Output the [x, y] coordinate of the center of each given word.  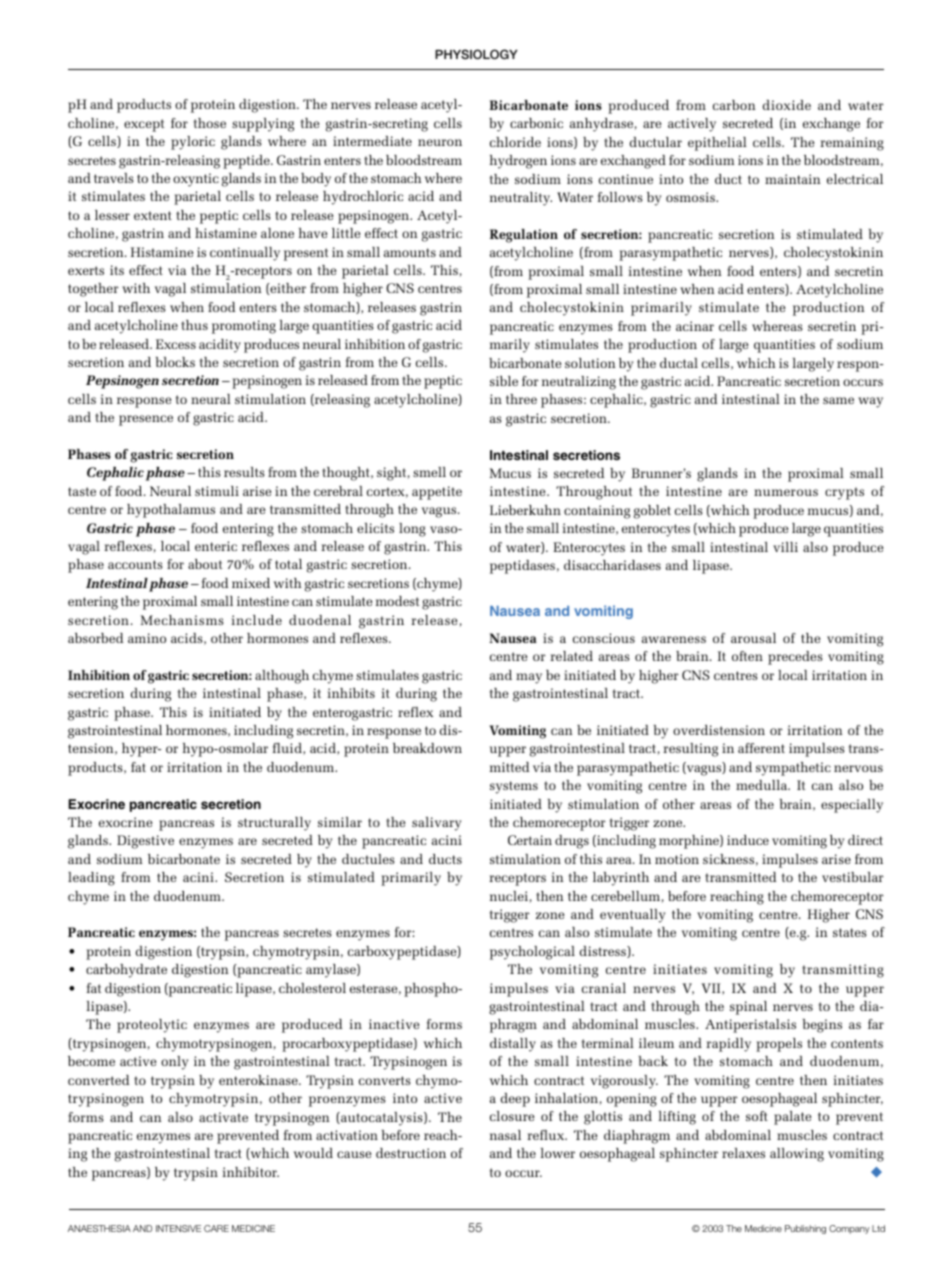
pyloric [193, 143]
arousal [753, 638]
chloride [515, 142]
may [529, 678]
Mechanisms [182, 620]
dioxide [787, 105]
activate [223, 1117]
